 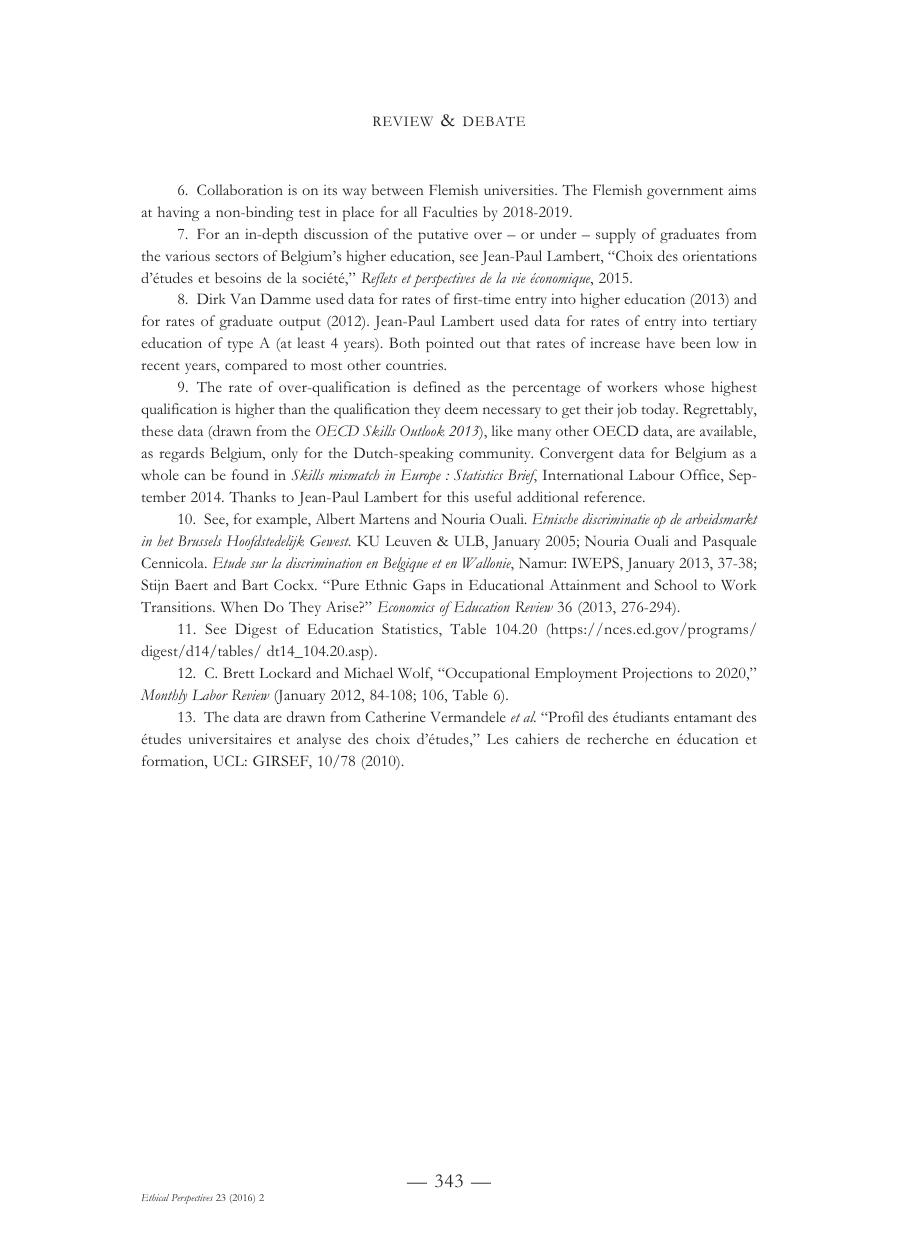 I want to click on debate, so click(x=494, y=121).
